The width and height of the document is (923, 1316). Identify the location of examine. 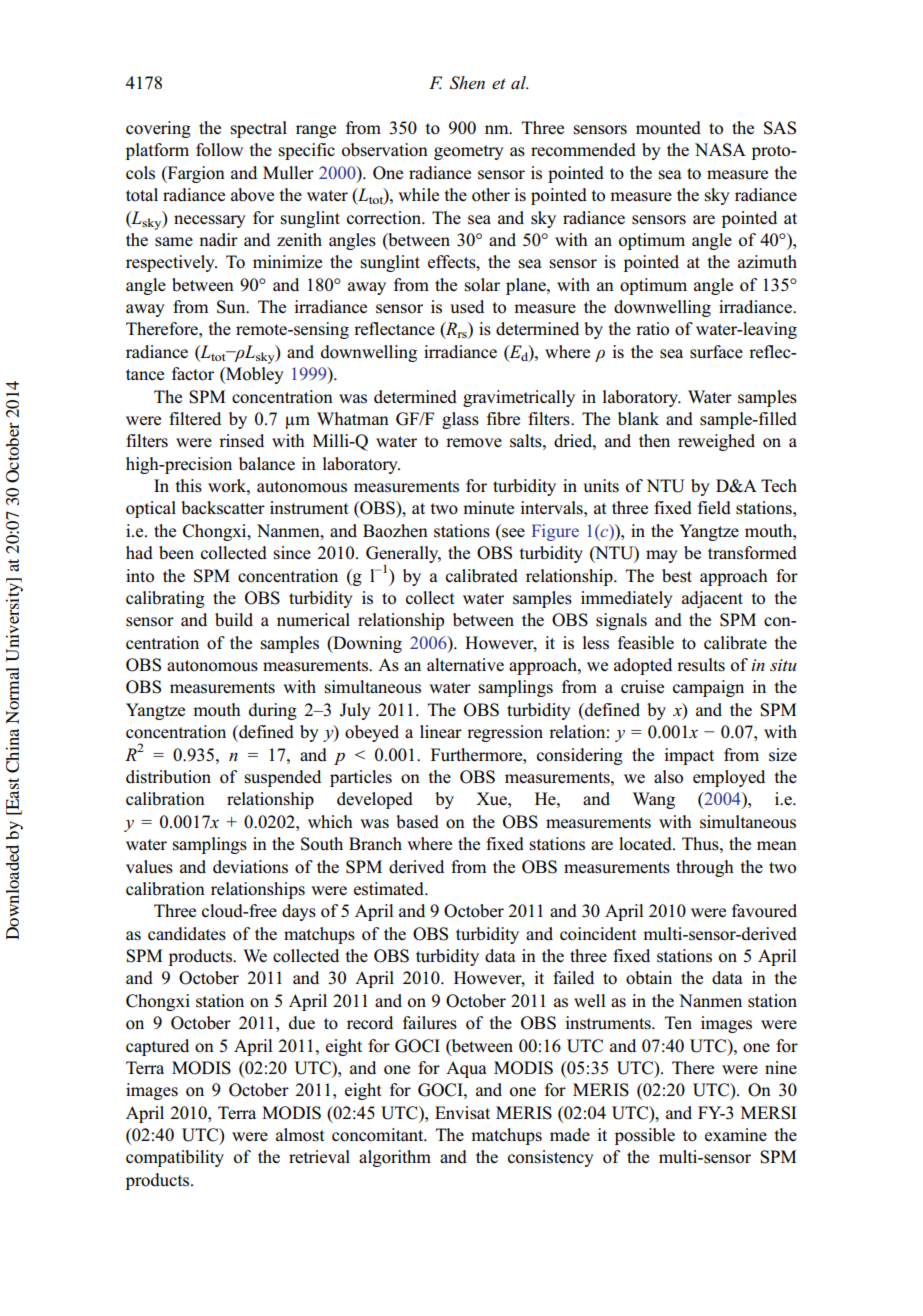
(736, 1135).
